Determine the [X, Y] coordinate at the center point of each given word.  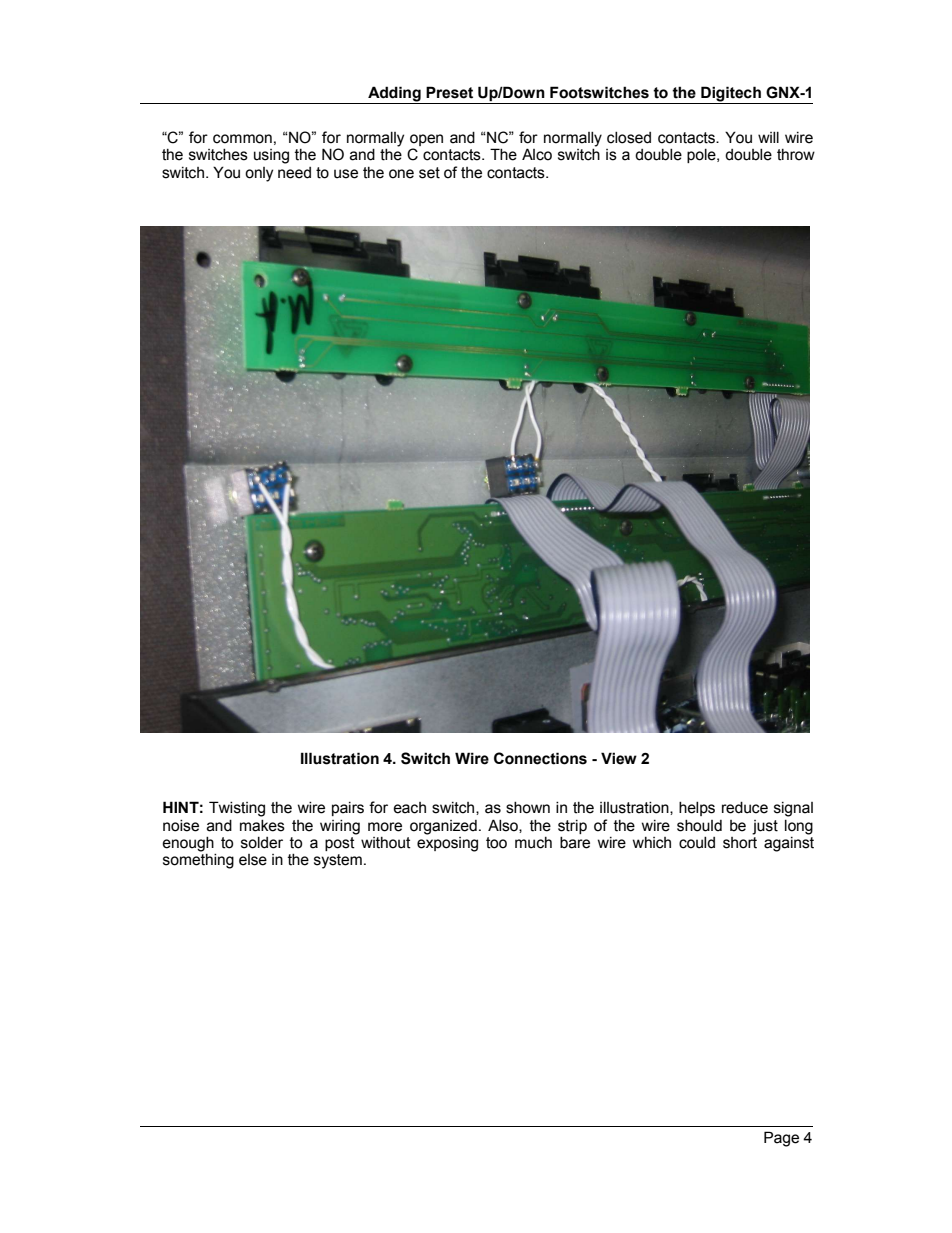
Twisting [237, 809]
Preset [449, 92]
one [401, 174]
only [259, 174]
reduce [745, 808]
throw [796, 155]
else [253, 860]
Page [781, 1139]
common [242, 139]
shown [528, 808]
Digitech [731, 95]
